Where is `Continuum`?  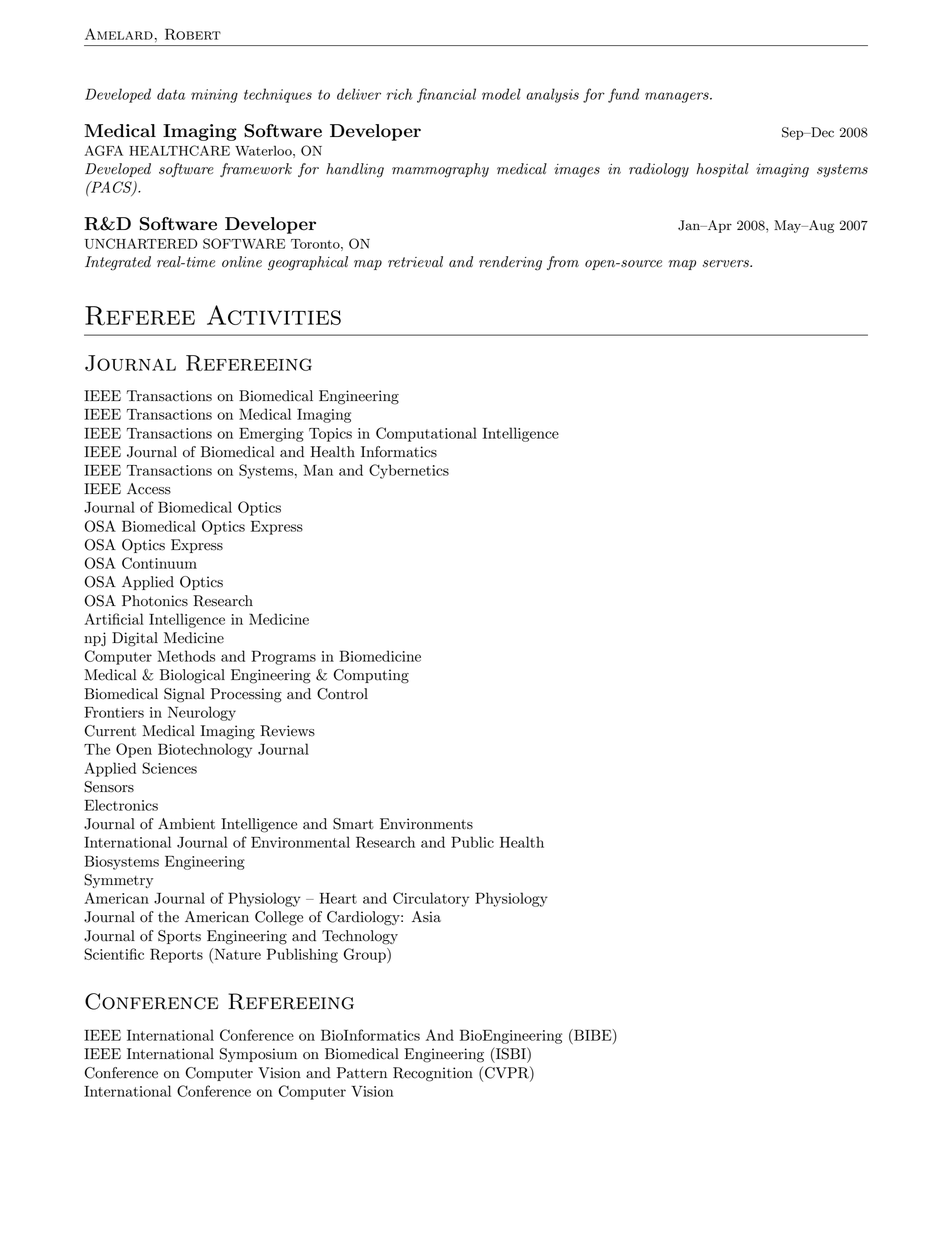
Continuum is located at coordinates (159, 563).
